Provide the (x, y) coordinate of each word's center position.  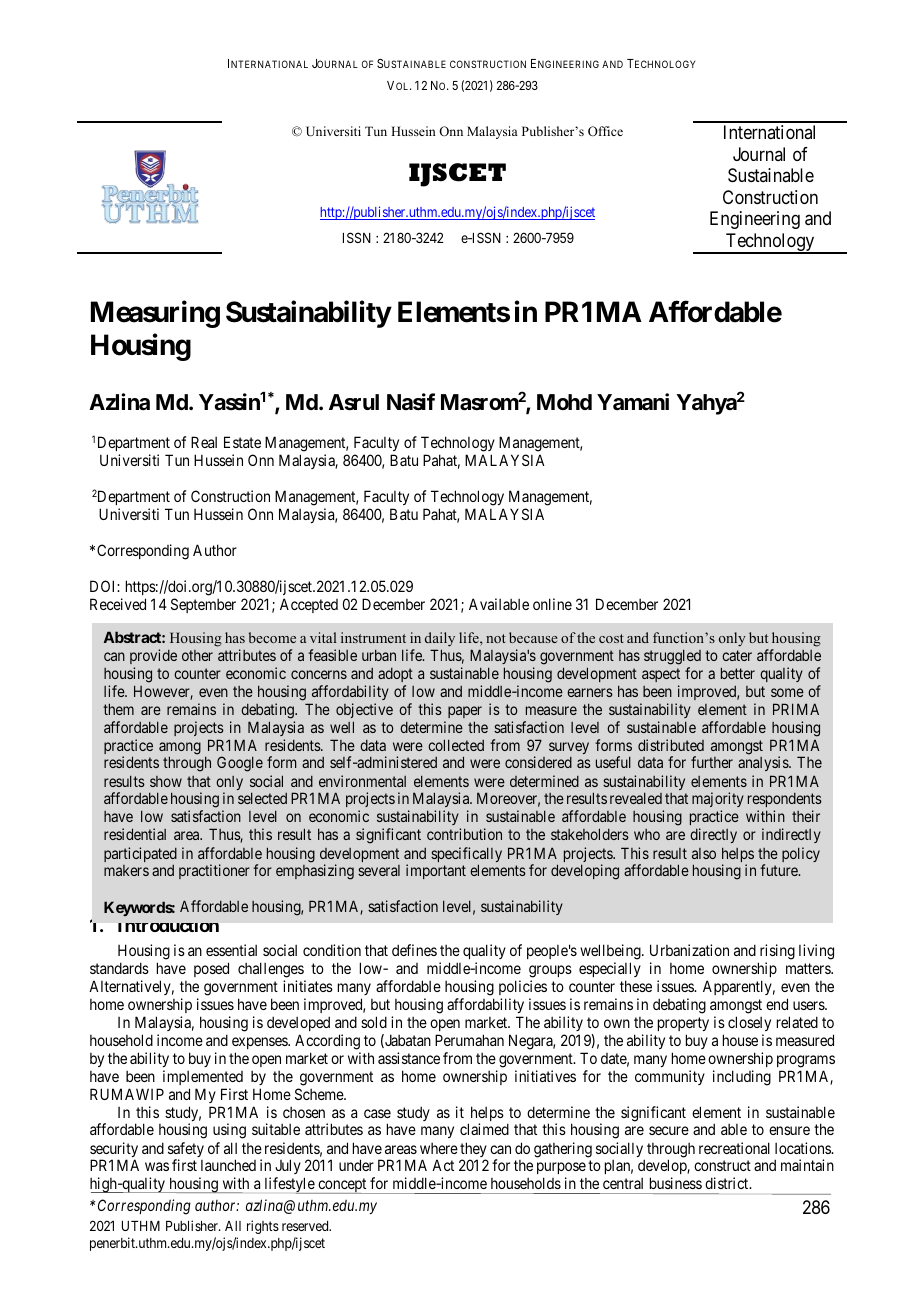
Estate (242, 442)
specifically (466, 856)
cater (737, 655)
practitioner (214, 871)
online (552, 604)
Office (605, 131)
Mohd (564, 402)
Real (204, 442)
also (704, 853)
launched (228, 1165)
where (439, 1148)
